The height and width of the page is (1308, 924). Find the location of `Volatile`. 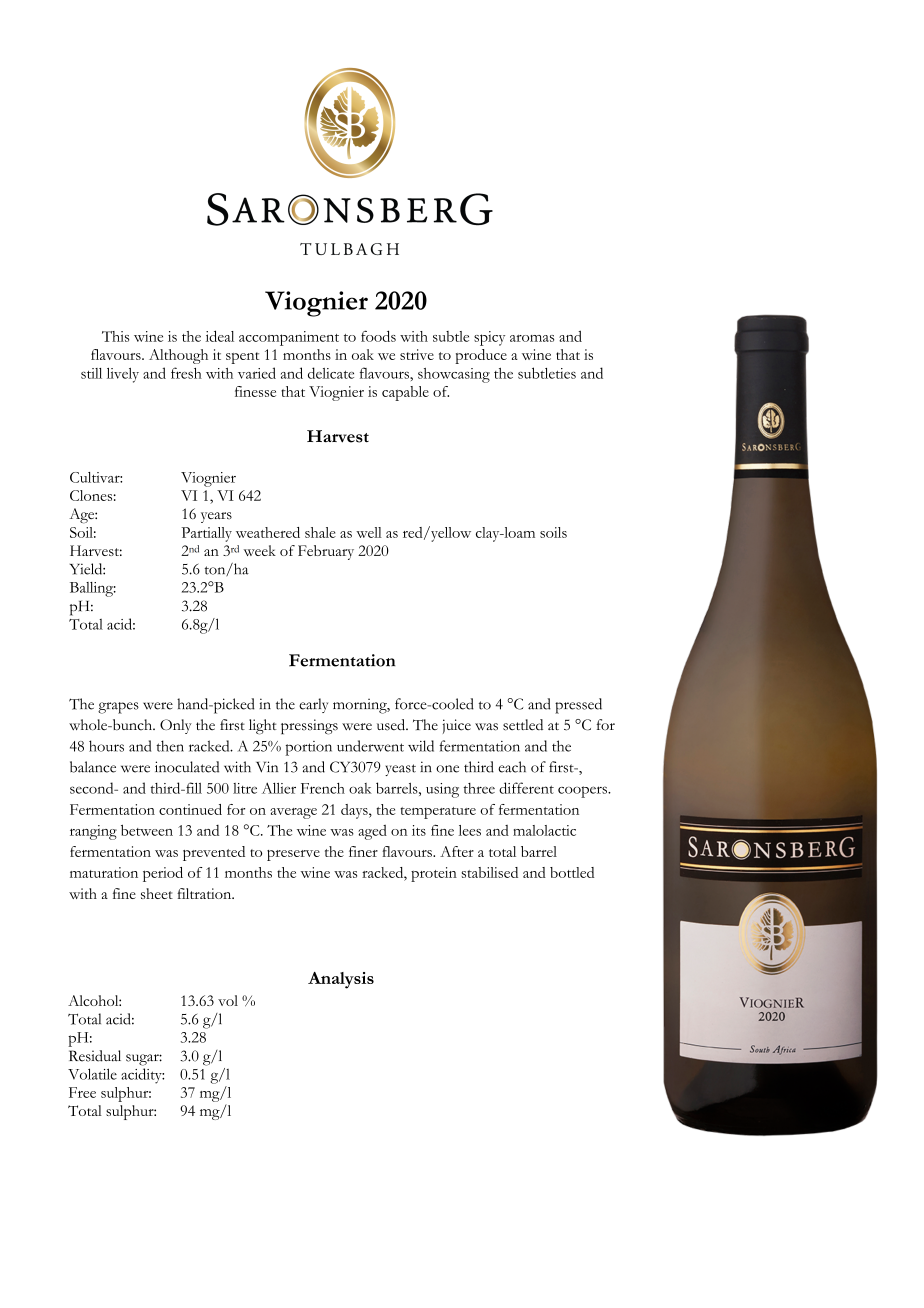

Volatile is located at coordinates (92, 1074).
